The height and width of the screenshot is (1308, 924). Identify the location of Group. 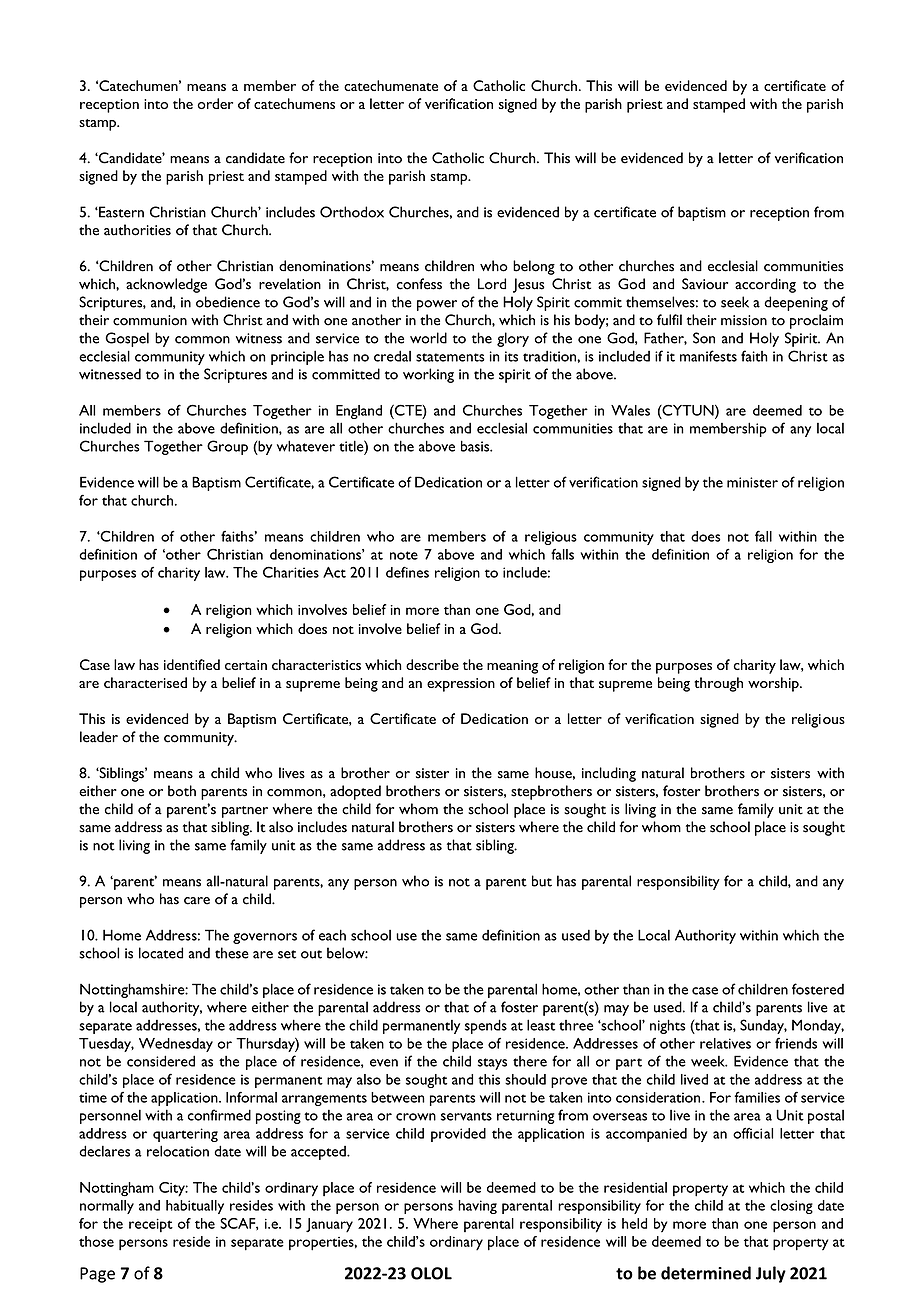
(227, 447).
